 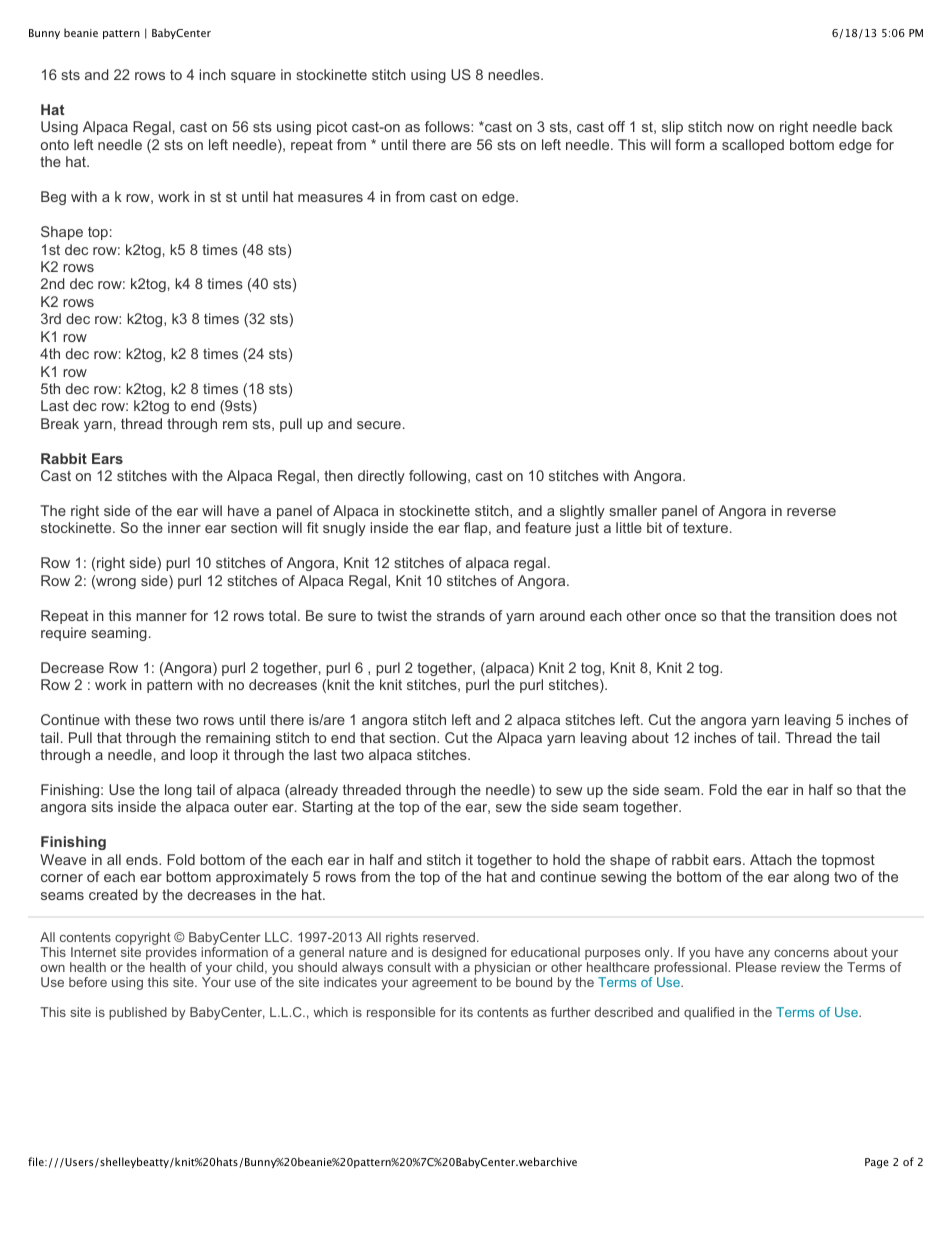 I want to click on Break, so click(x=60, y=423).
